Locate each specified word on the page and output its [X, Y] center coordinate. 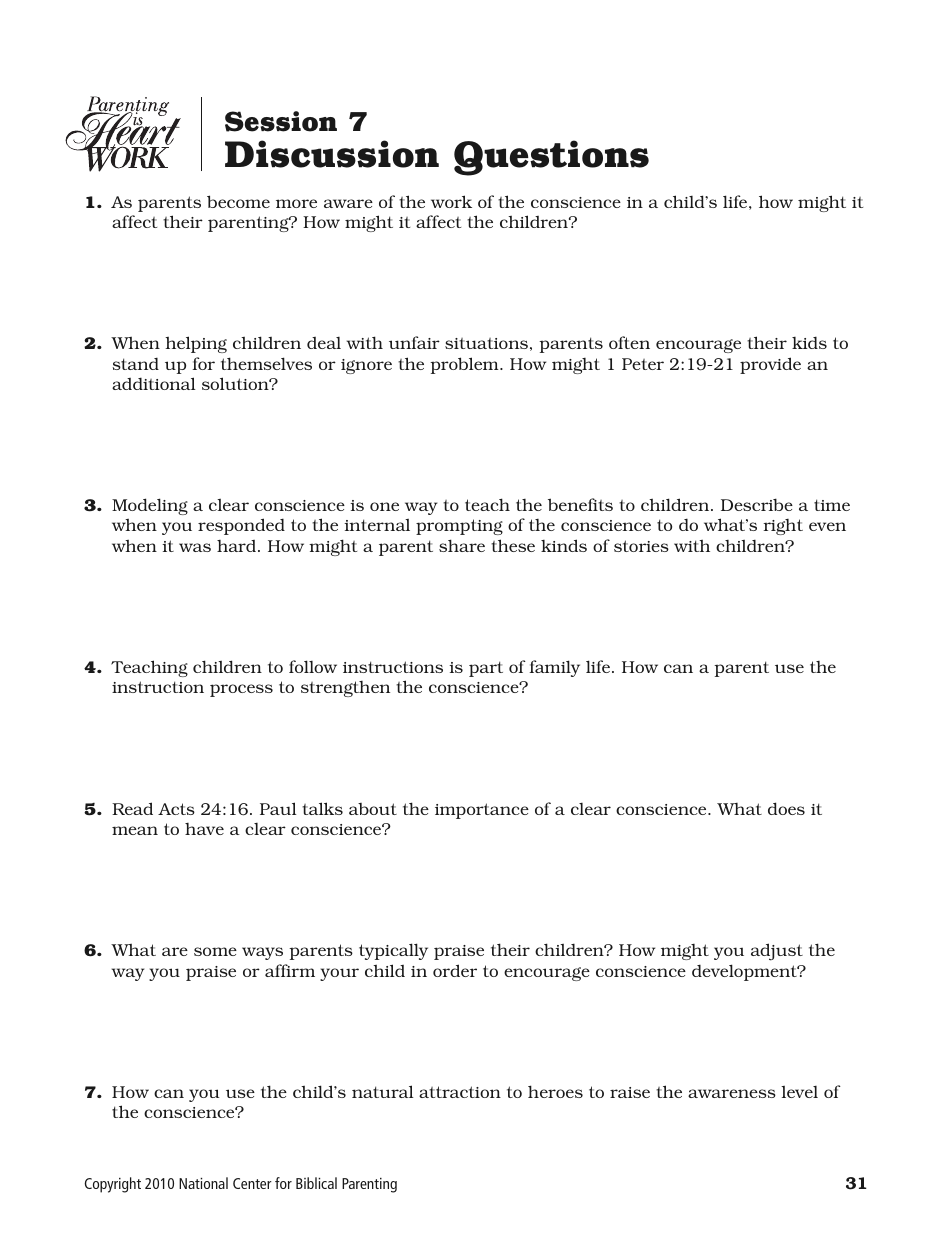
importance [482, 811]
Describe [757, 504]
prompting [459, 527]
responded [241, 526]
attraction [460, 1092]
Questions [551, 158]
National [203, 1183]
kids [809, 342]
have [204, 829]
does [786, 808]
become [238, 201]
